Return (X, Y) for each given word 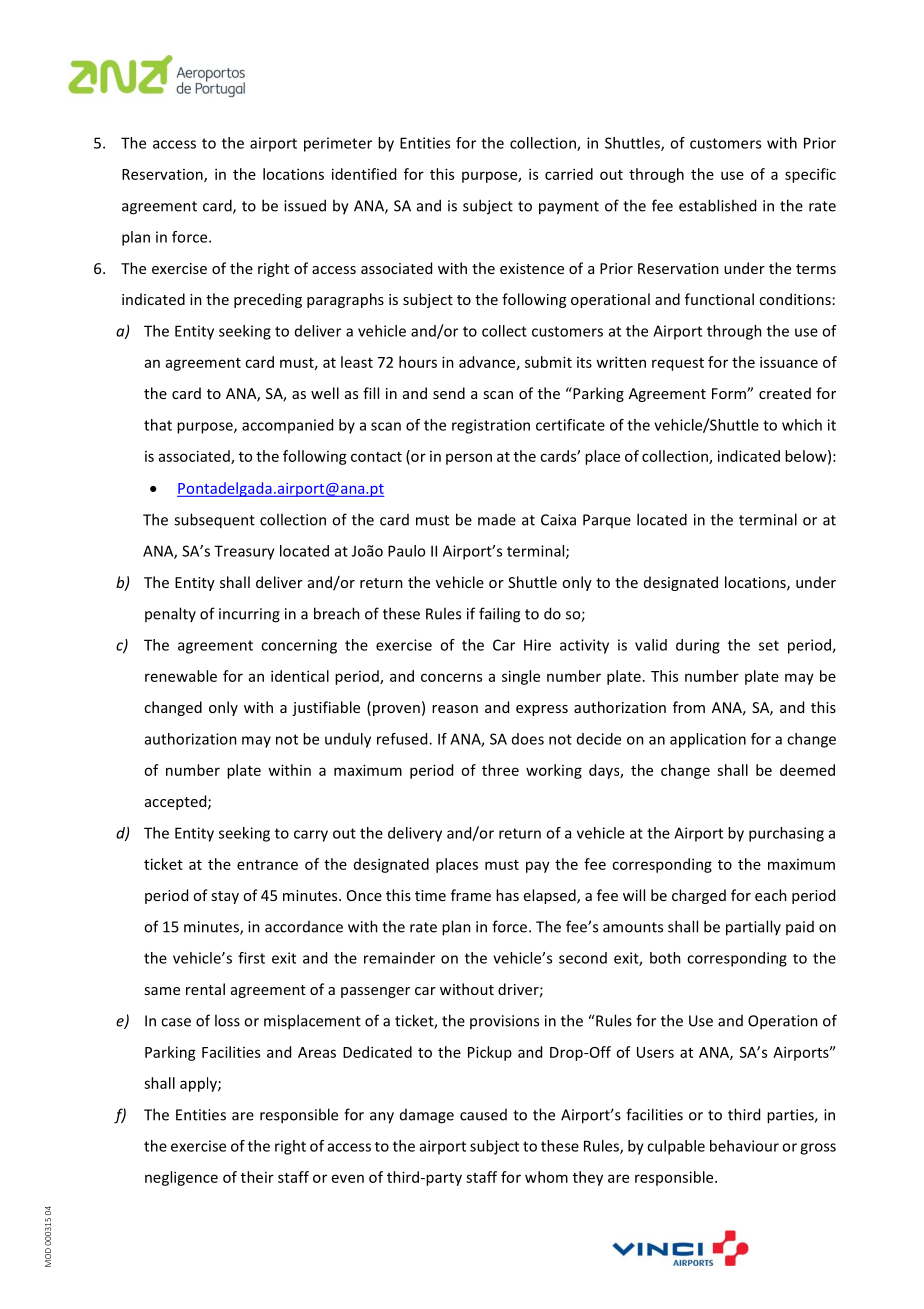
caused (483, 1115)
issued (305, 205)
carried (569, 174)
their (257, 1177)
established (717, 205)
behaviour (744, 1146)
